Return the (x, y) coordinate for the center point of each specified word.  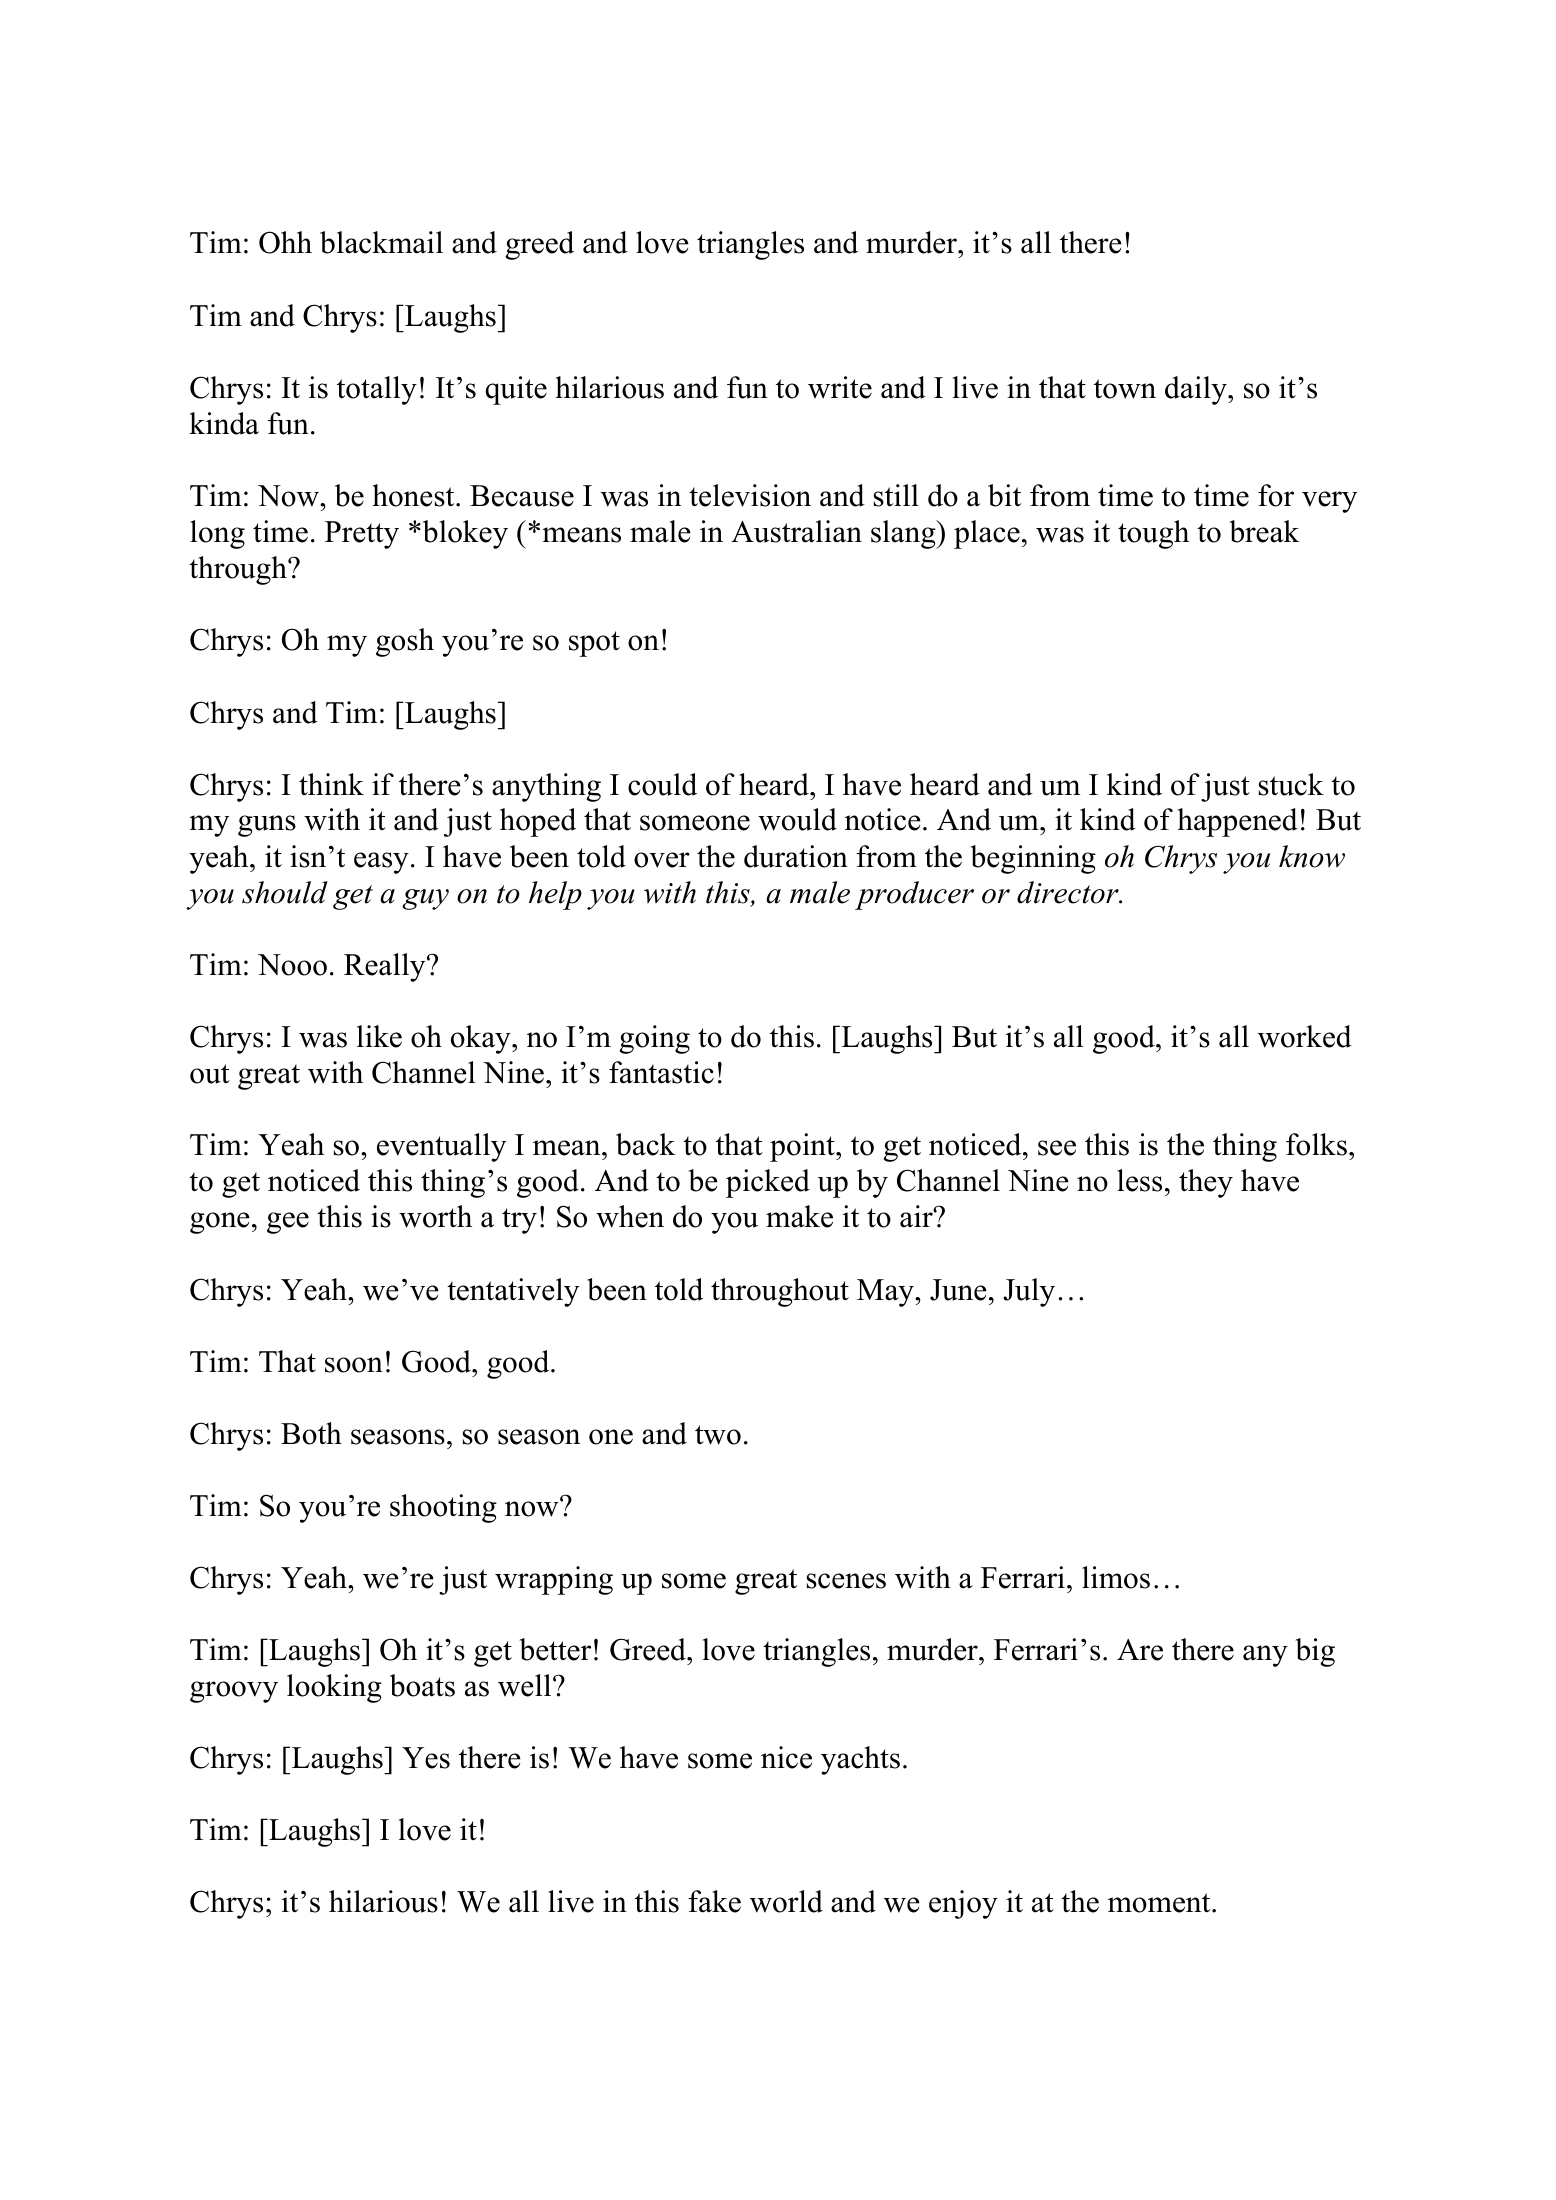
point (803, 1147)
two (718, 1435)
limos (1116, 1577)
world (786, 1901)
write (840, 387)
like (379, 1036)
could (662, 784)
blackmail (381, 242)
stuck (1291, 784)
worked (1305, 1036)
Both (311, 1433)
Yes (426, 1758)
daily (1197, 390)
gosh (405, 642)
